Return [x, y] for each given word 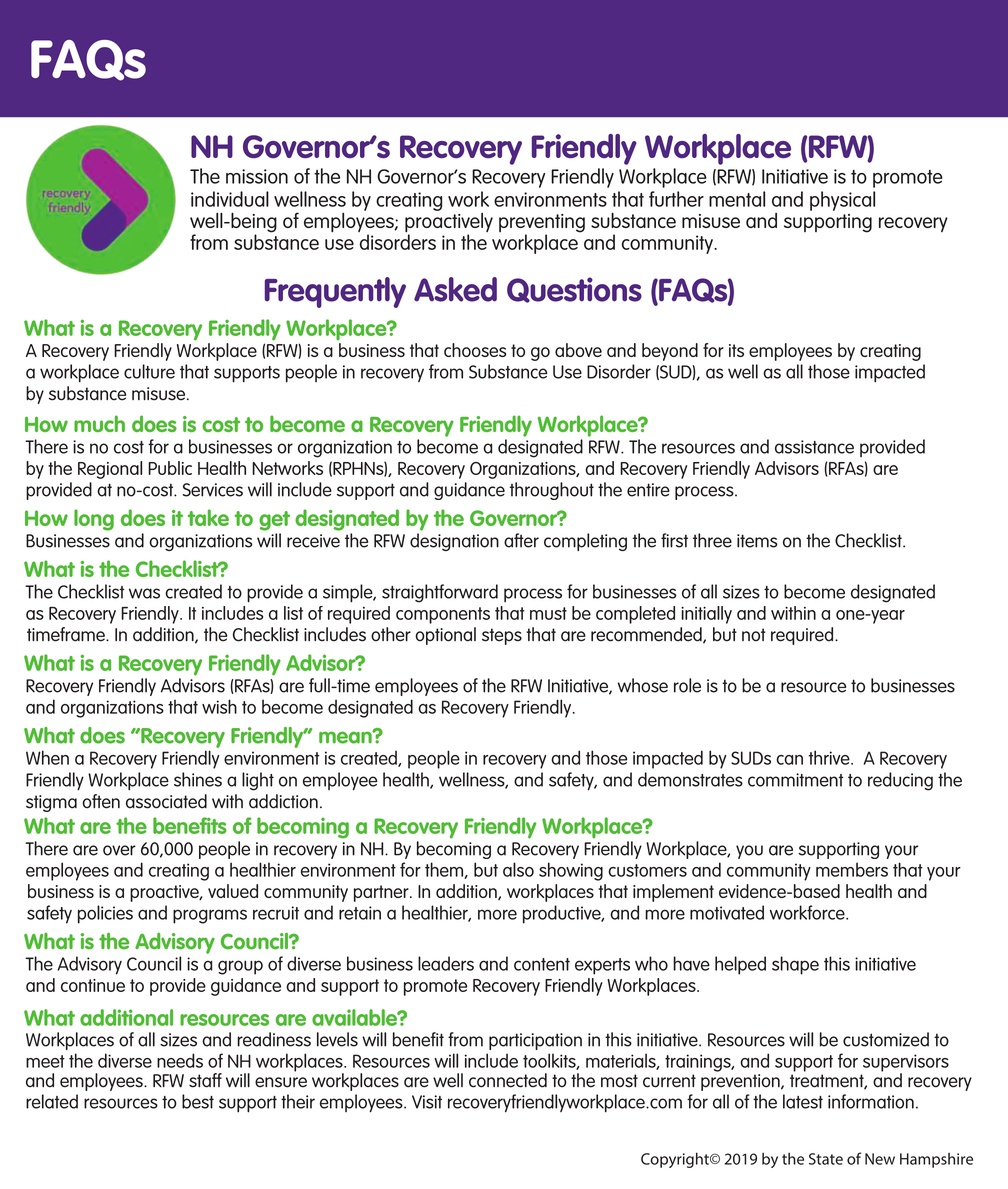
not [754, 635]
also [518, 869]
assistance [814, 447]
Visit [427, 1102]
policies [105, 914]
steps [502, 636]
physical [842, 201]
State [826, 1159]
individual [230, 199]
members [852, 869]
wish [219, 706]
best [198, 1101]
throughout [552, 491]
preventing [542, 224]
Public [170, 468]
